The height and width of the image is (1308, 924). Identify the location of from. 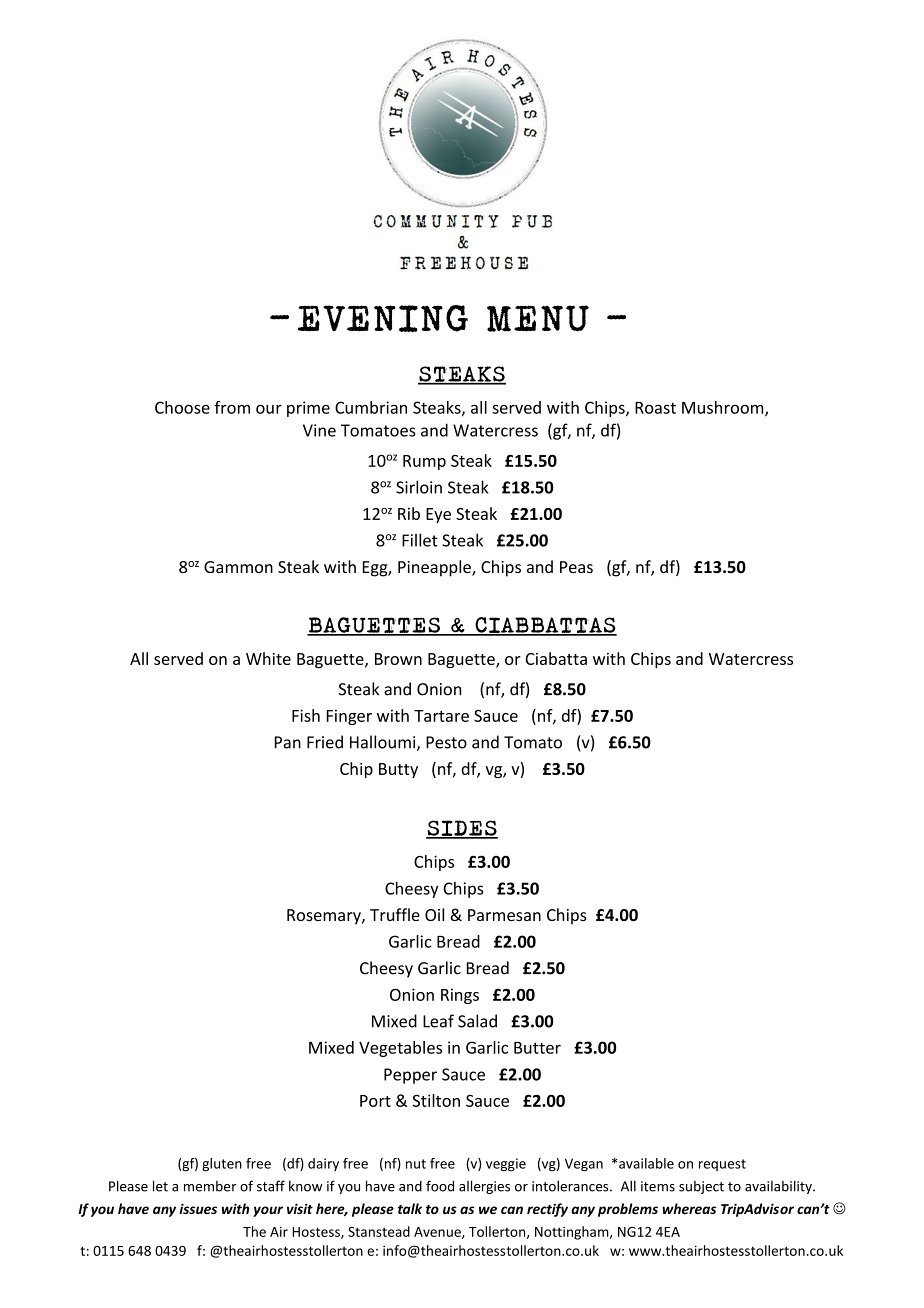
(232, 407).
